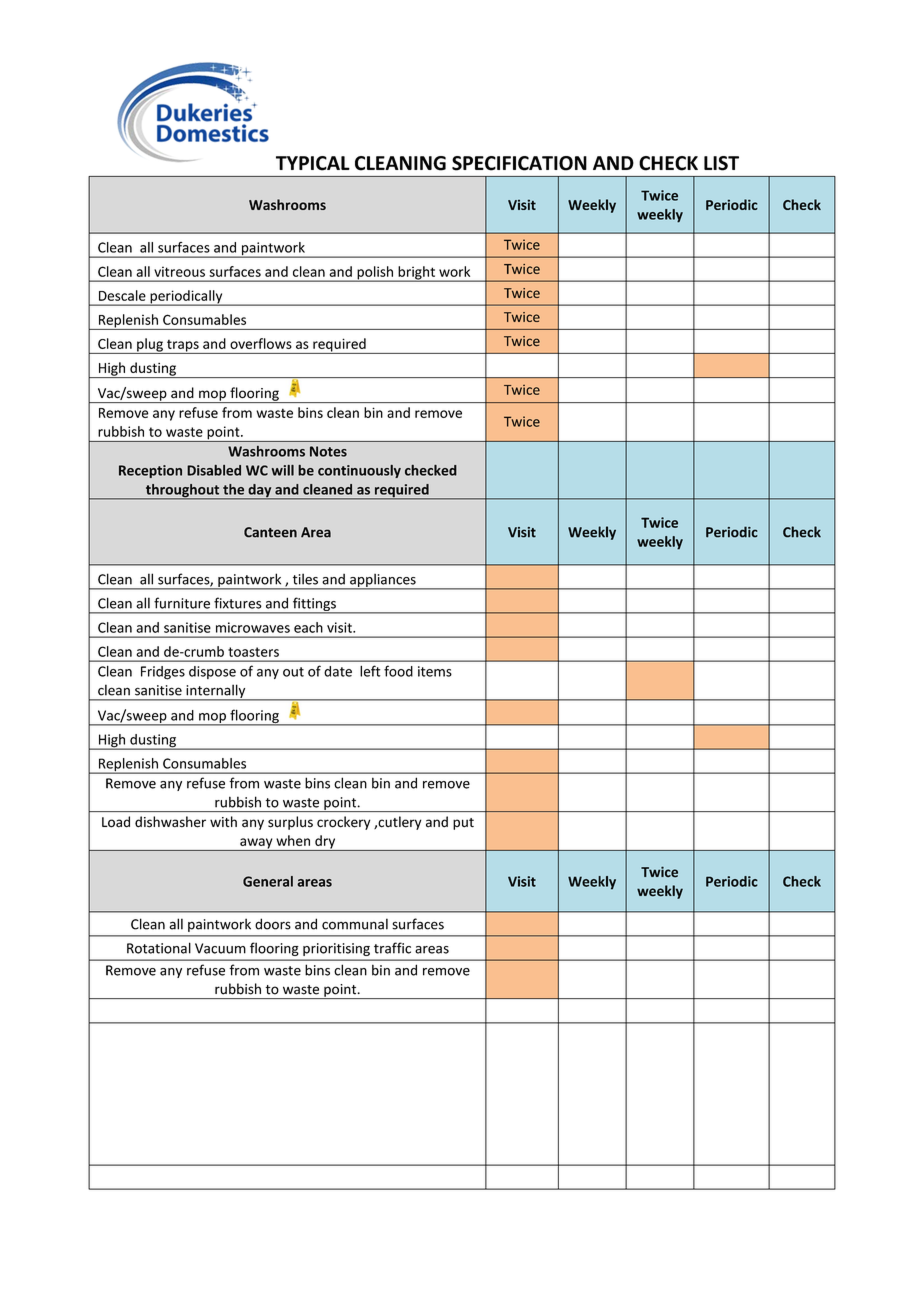  What do you see at coordinates (183, 347) in the screenshot?
I see `traps` at bounding box center [183, 347].
